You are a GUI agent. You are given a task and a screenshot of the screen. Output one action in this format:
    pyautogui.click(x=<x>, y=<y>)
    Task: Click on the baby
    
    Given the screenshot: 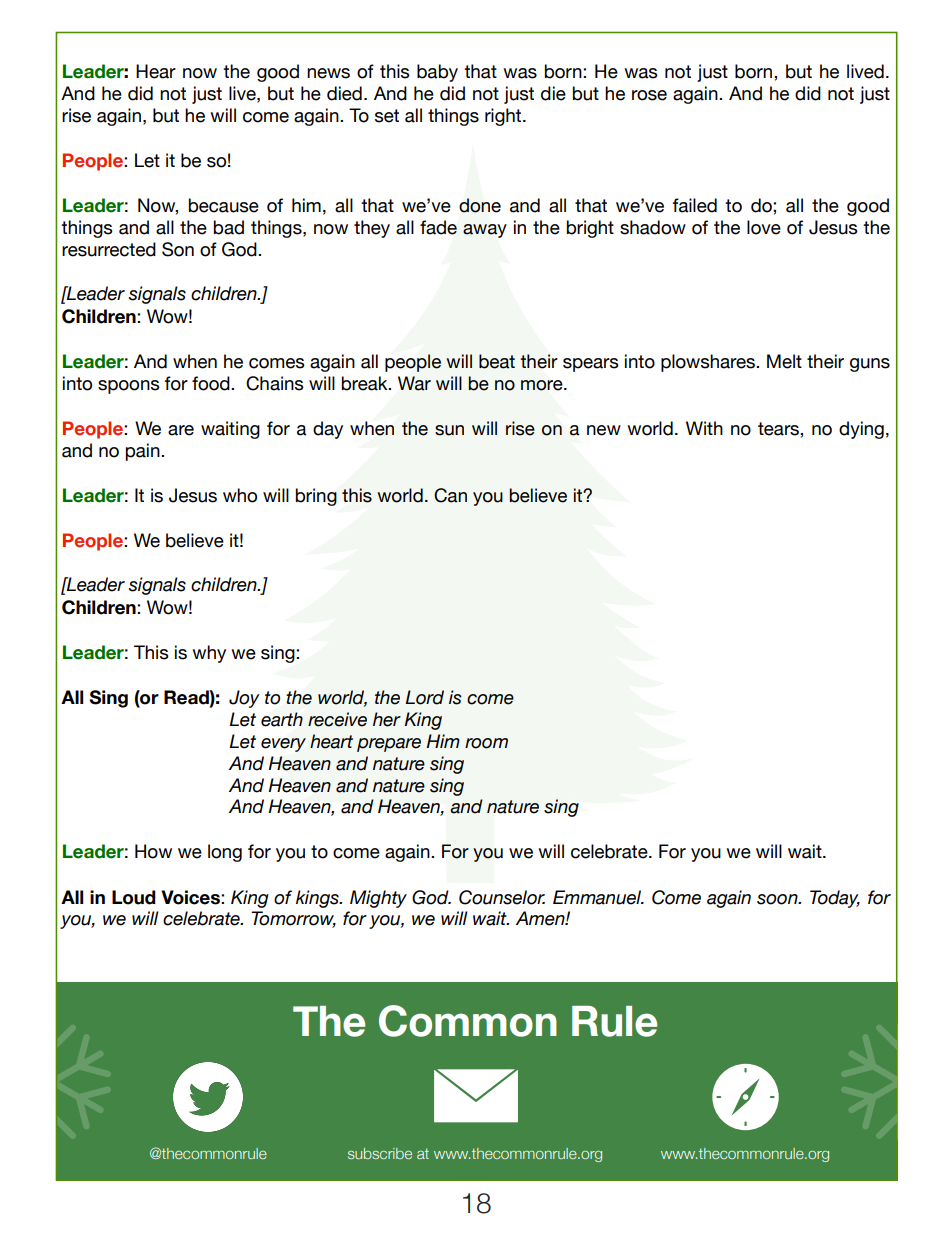 What is the action you would take?
    pyautogui.click(x=437, y=73)
